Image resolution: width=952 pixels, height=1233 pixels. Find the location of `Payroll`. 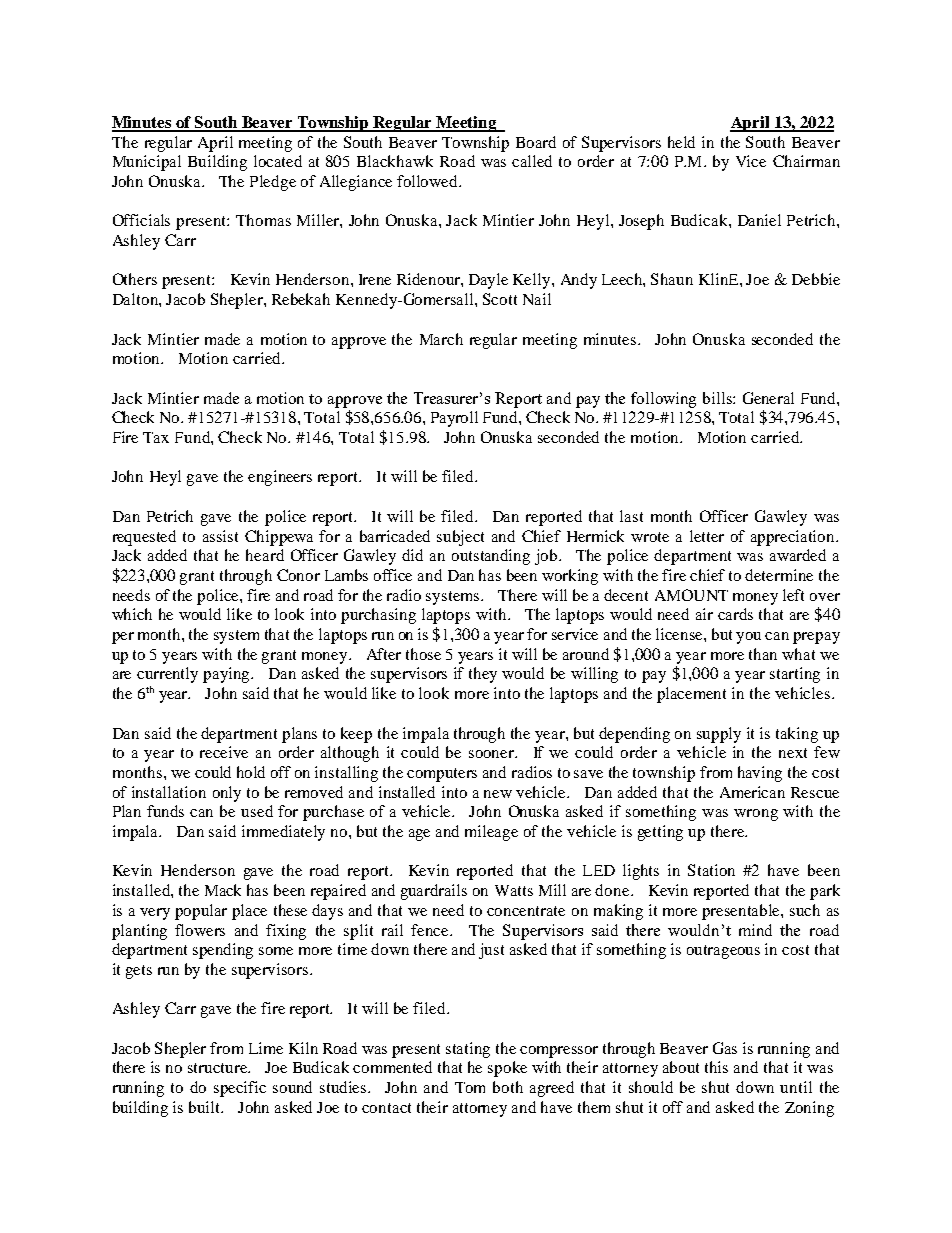

Payroll is located at coordinates (454, 419).
